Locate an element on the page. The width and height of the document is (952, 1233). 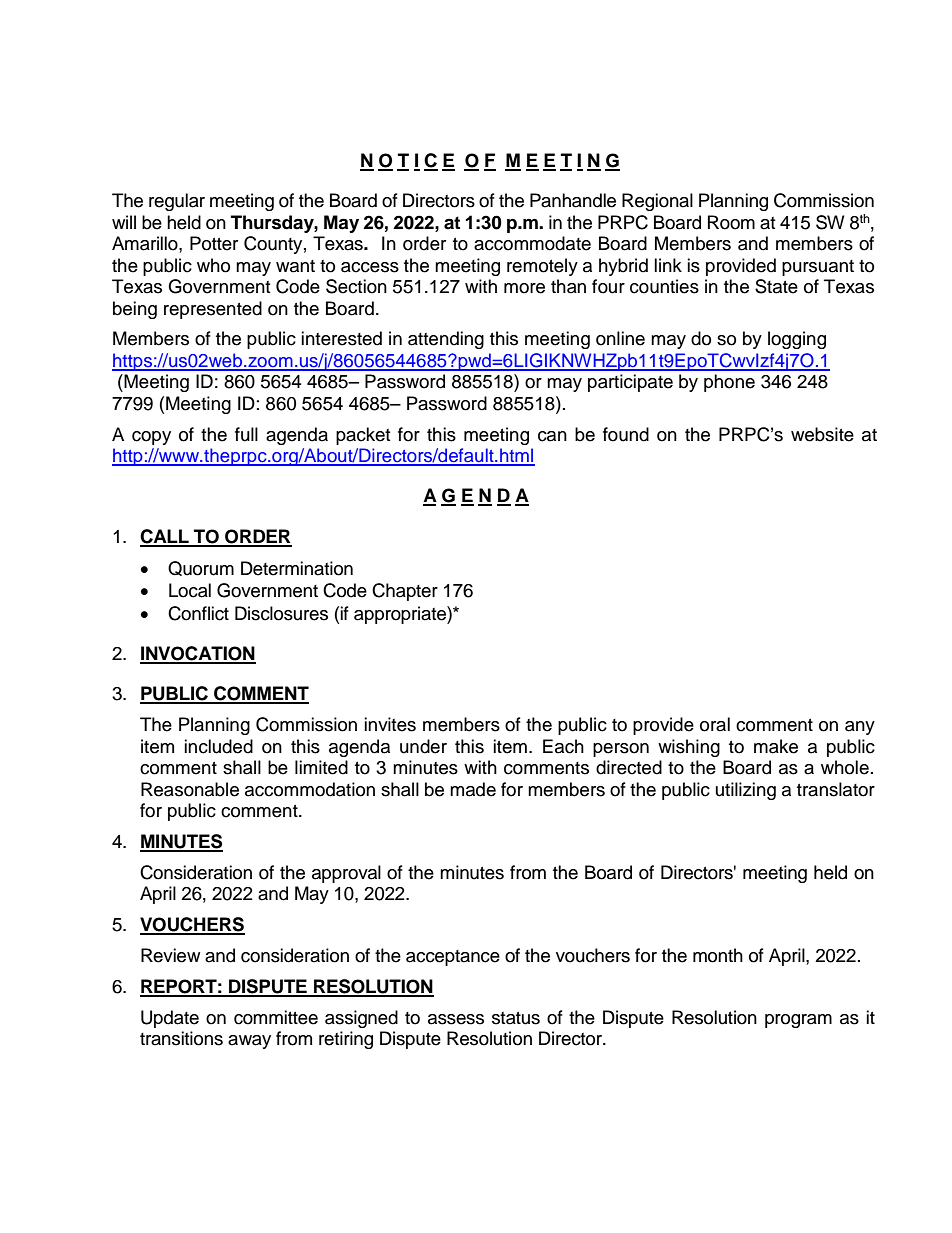
oral is located at coordinates (715, 724).
